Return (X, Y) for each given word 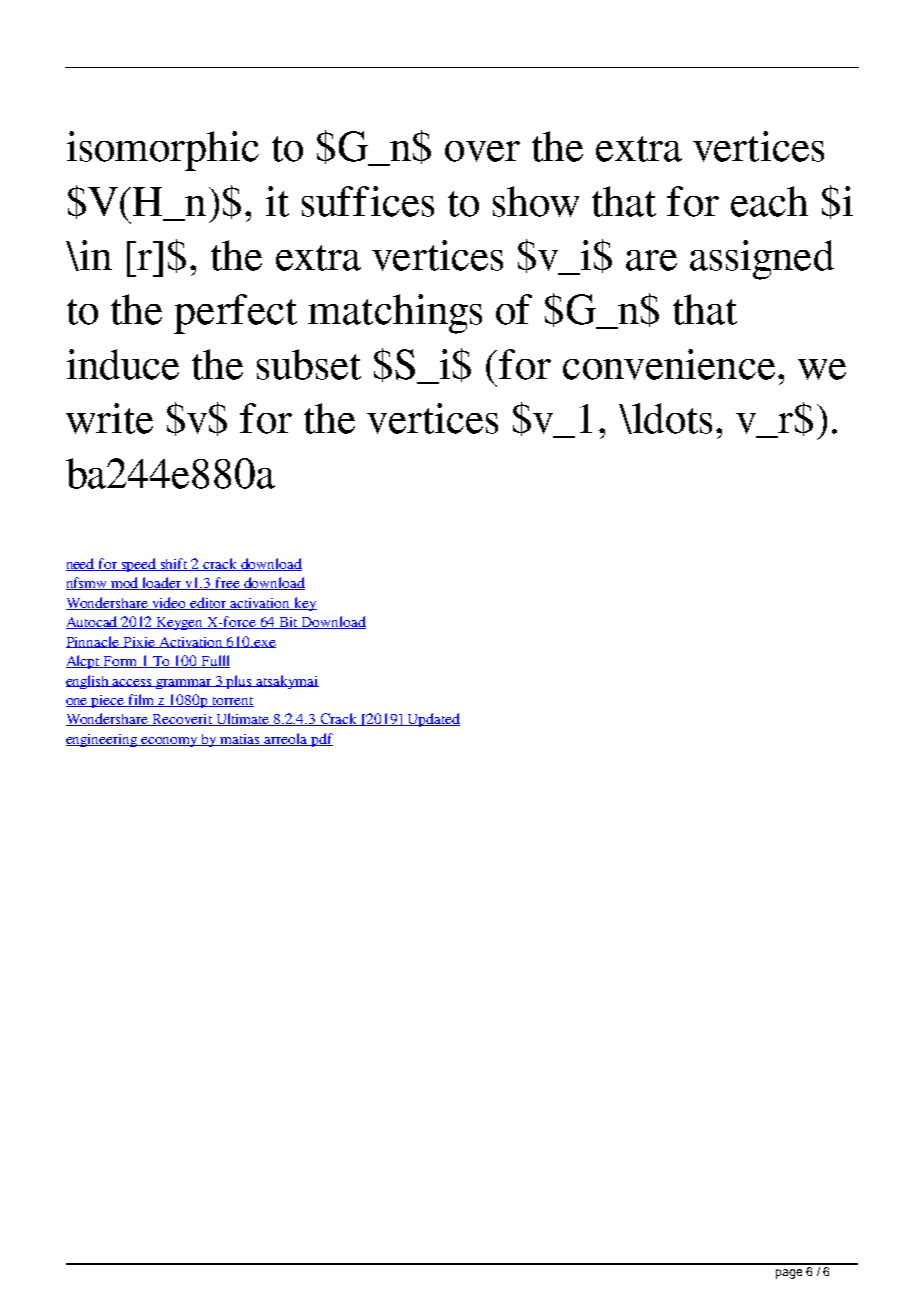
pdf (321, 740)
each (769, 201)
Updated (432, 720)
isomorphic (163, 151)
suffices (368, 201)
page (789, 1274)
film (141, 700)
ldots (671, 418)
